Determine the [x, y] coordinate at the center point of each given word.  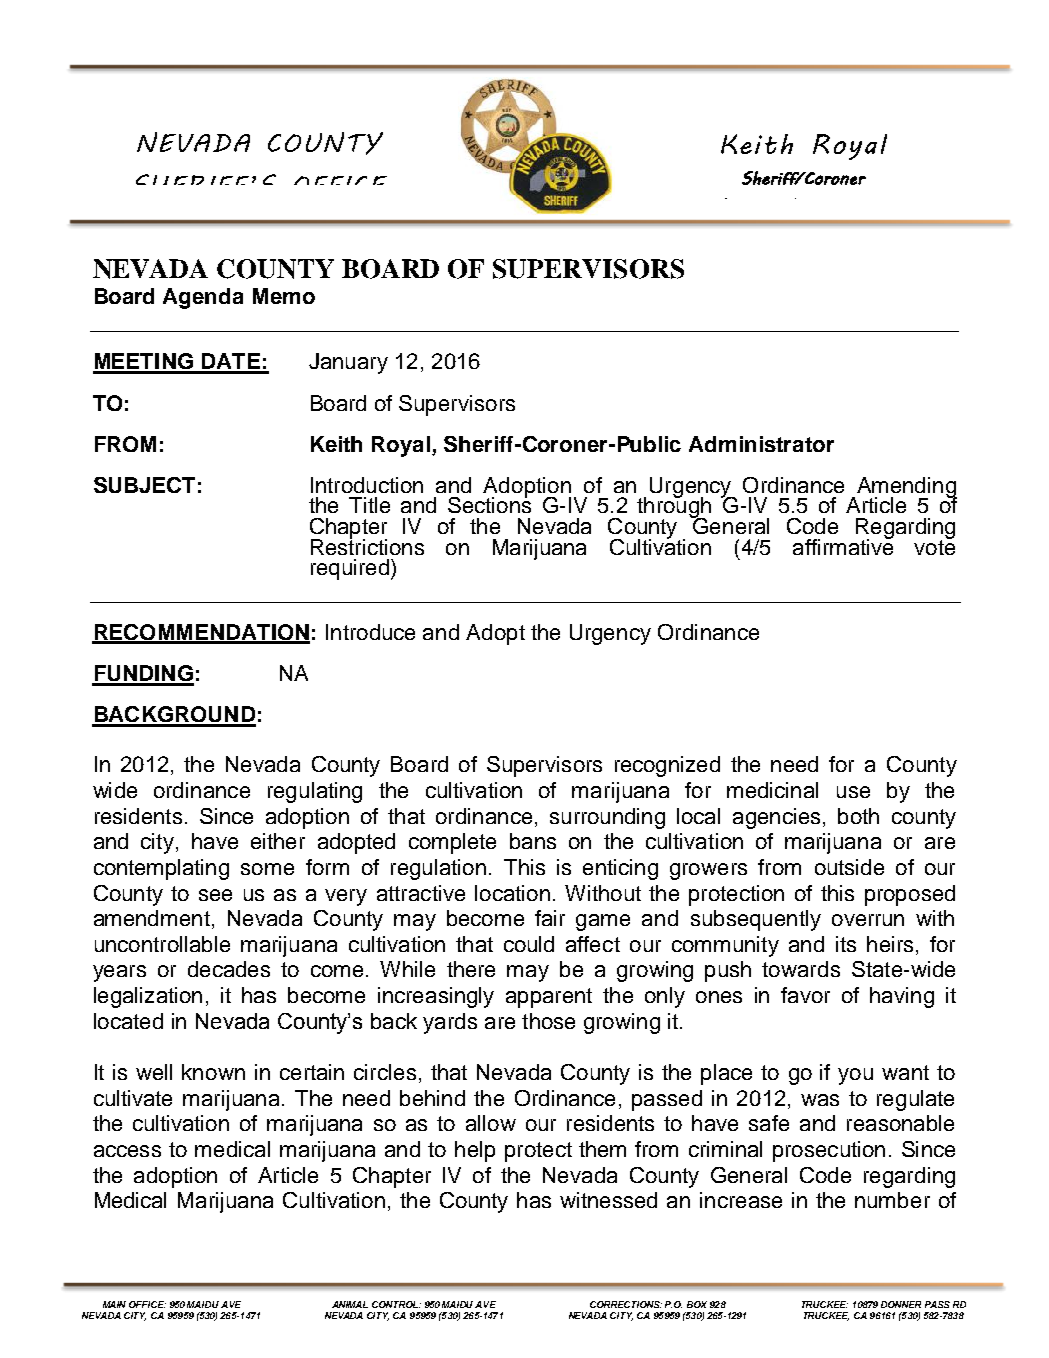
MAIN [114, 1304]
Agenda [203, 298]
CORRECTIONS [626, 1304]
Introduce [370, 632]
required [350, 569]
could [529, 944]
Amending [907, 488]
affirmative [843, 545]
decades [229, 969]
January [348, 363]
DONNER [901, 1304]
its [846, 944]
